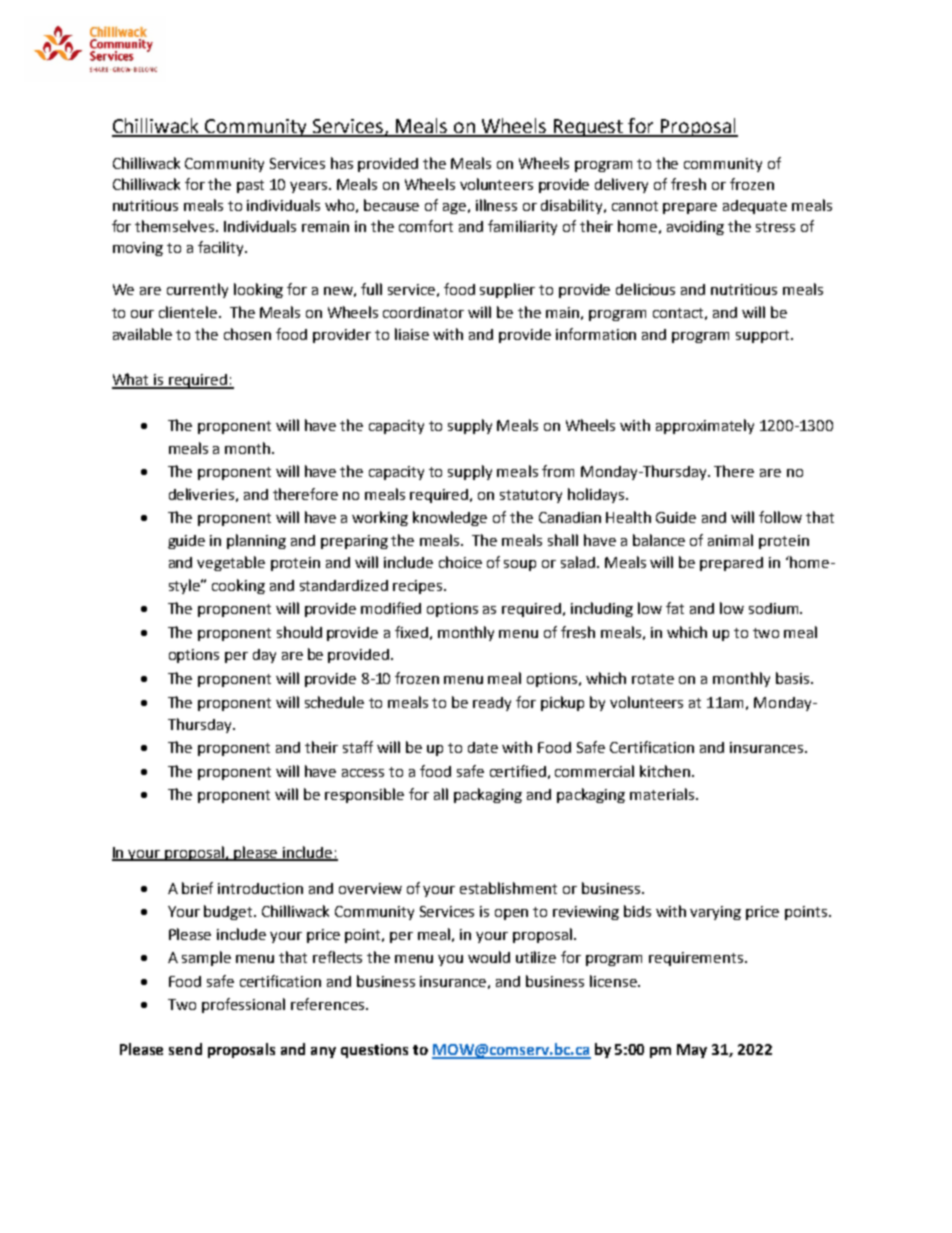  What do you see at coordinates (764, 336) in the screenshot?
I see `support` at bounding box center [764, 336].
